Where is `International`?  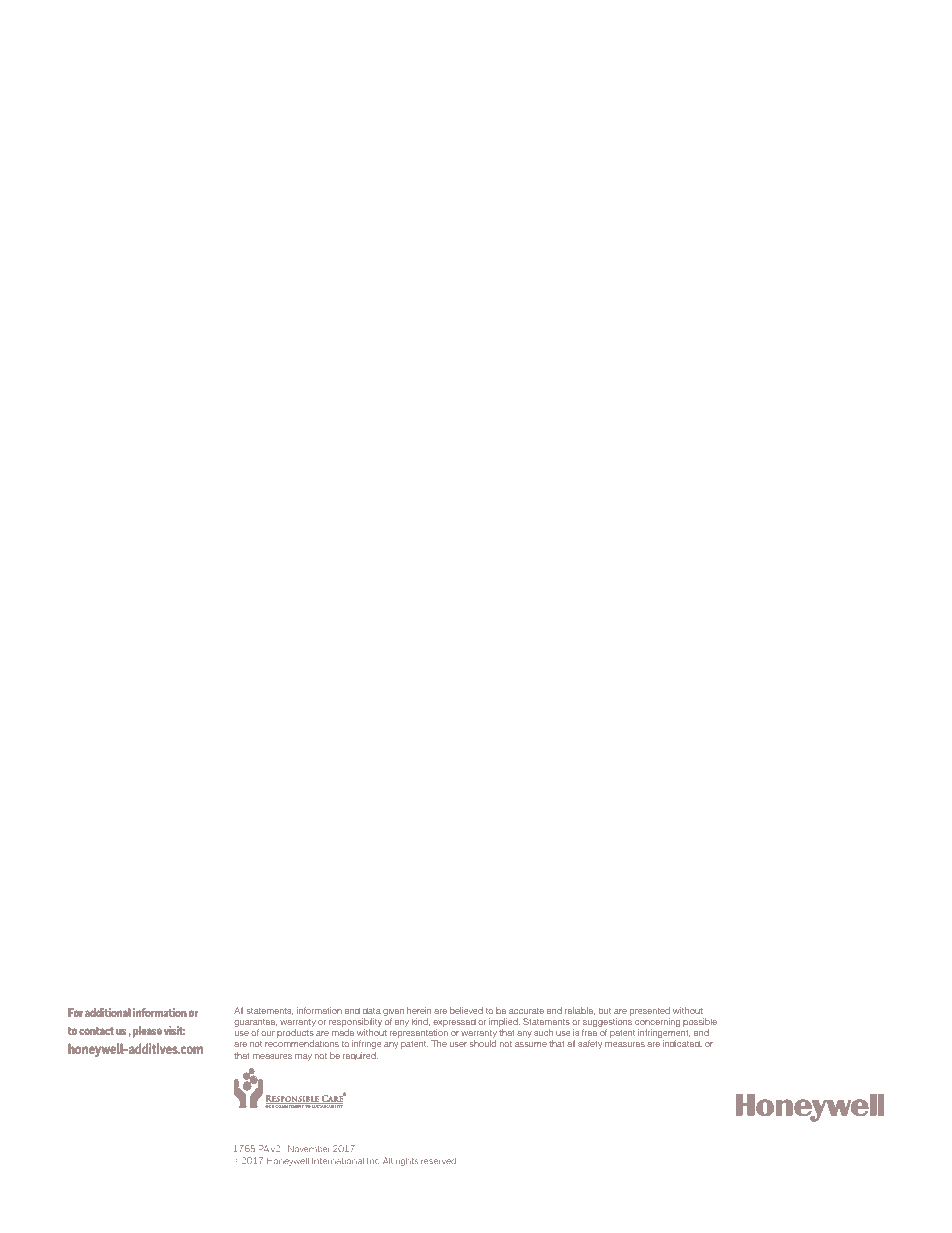 International is located at coordinates (338, 1161).
